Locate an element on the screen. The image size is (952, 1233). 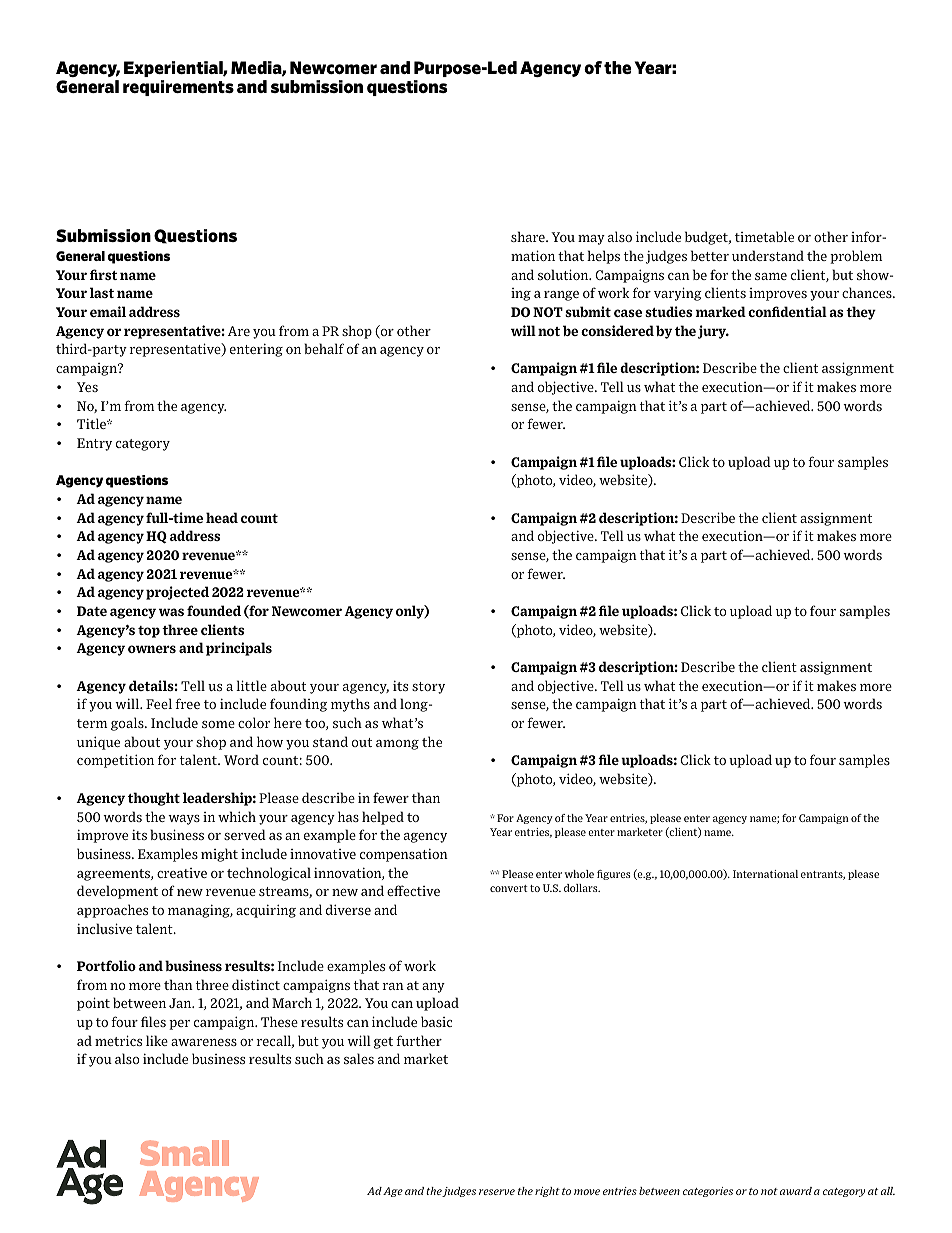
award is located at coordinates (796, 1191).
